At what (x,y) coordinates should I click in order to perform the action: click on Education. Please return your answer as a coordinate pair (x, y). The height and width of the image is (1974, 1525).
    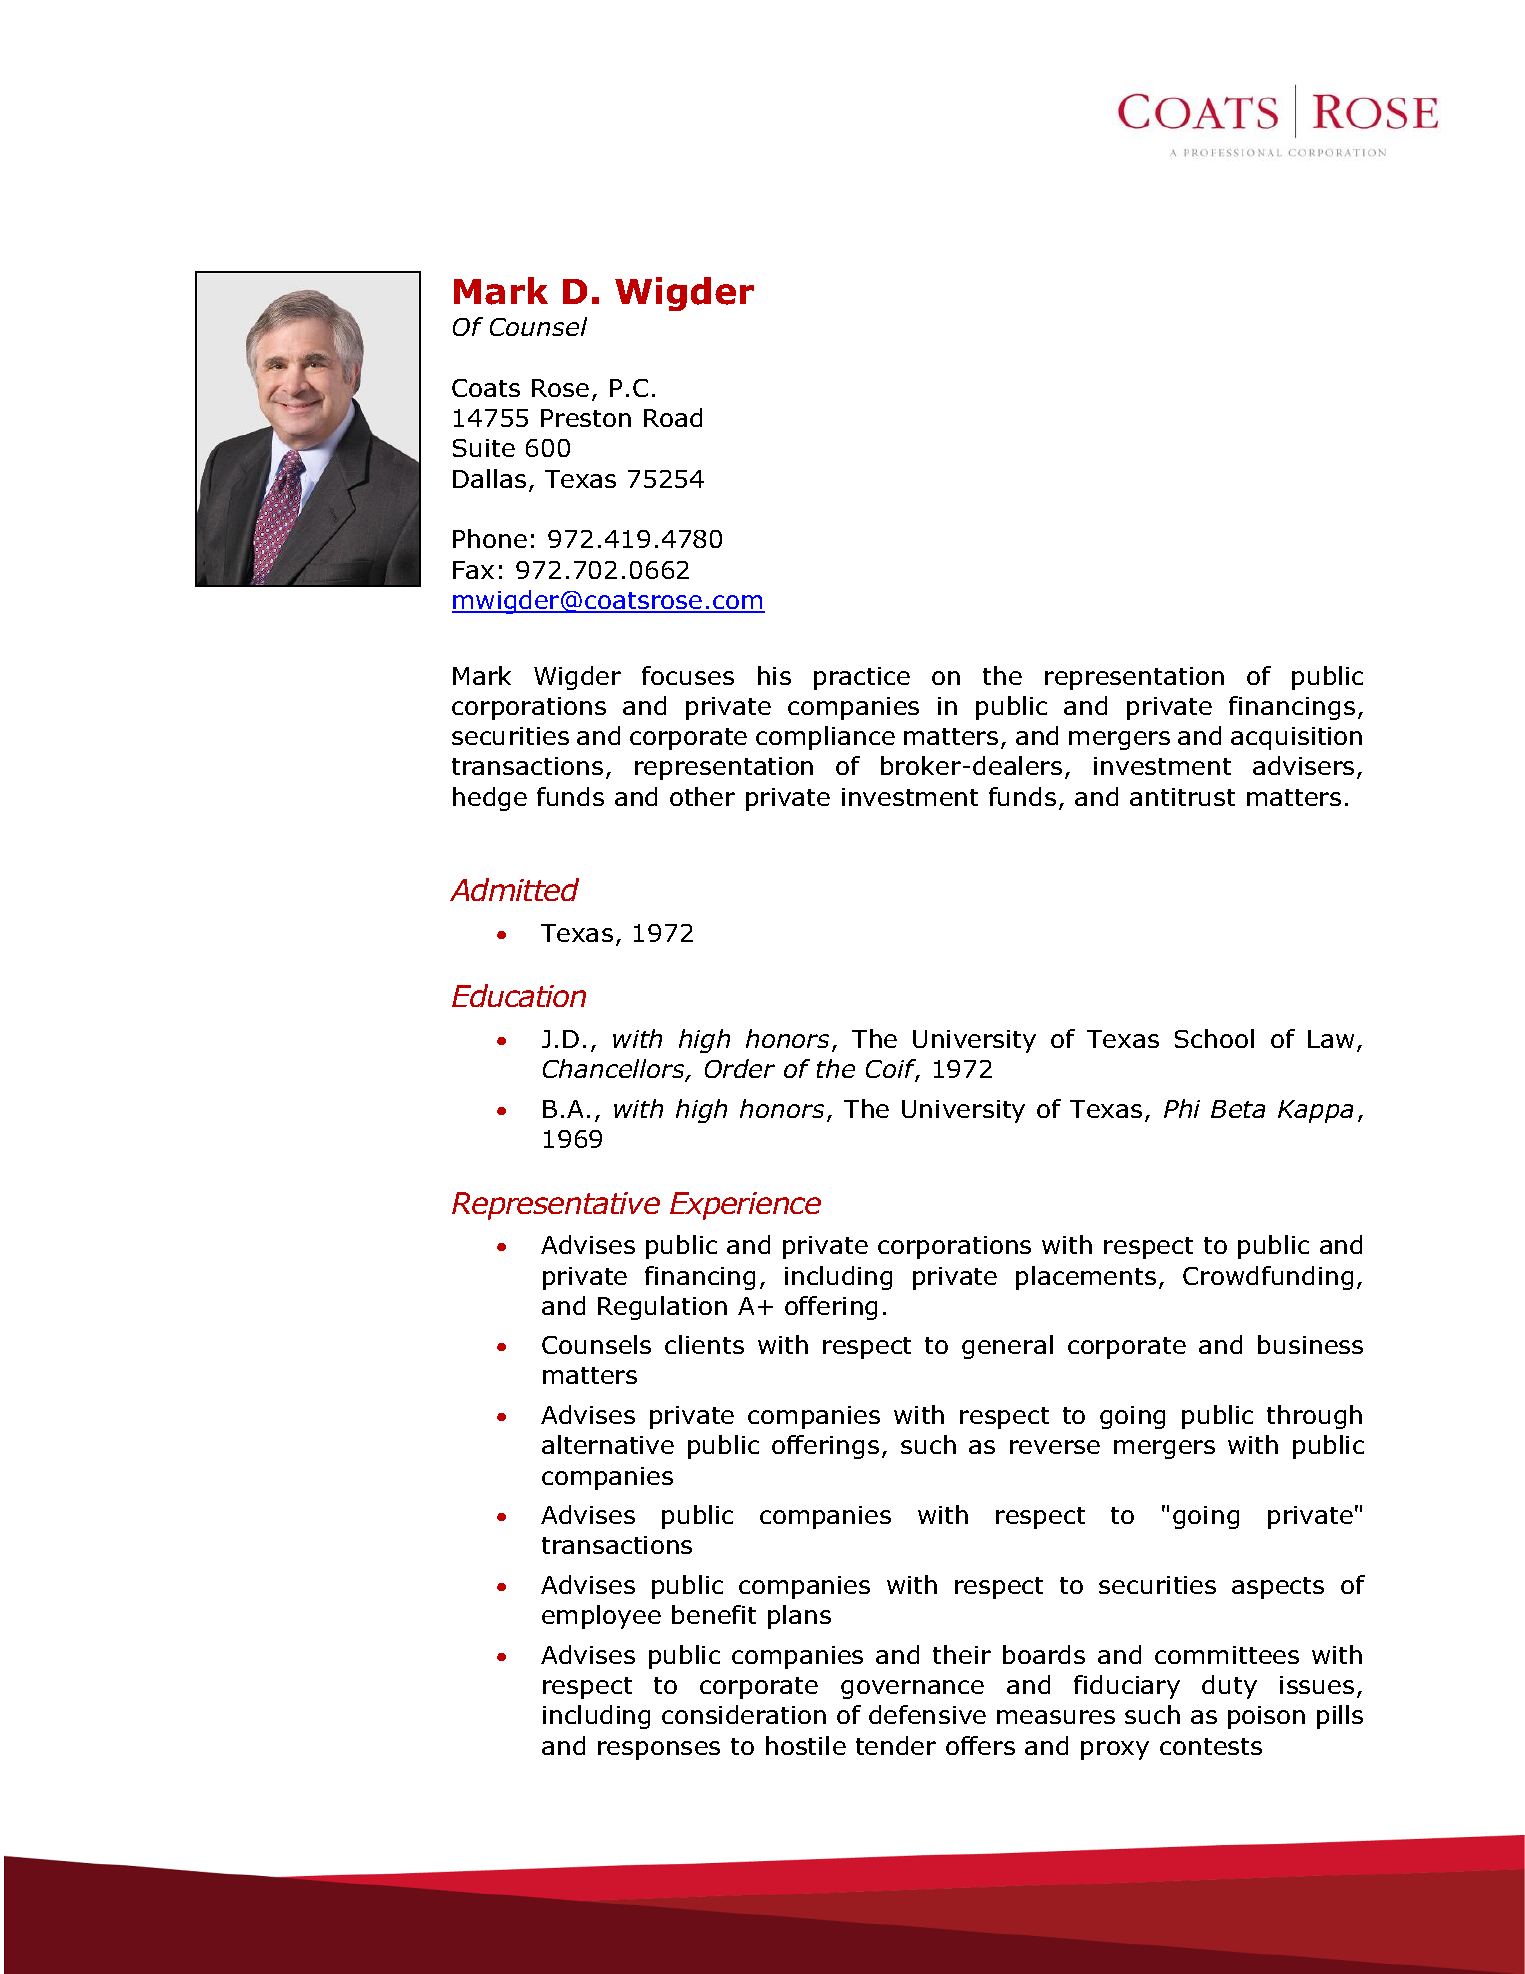
    Looking at the image, I should click on (519, 995).
